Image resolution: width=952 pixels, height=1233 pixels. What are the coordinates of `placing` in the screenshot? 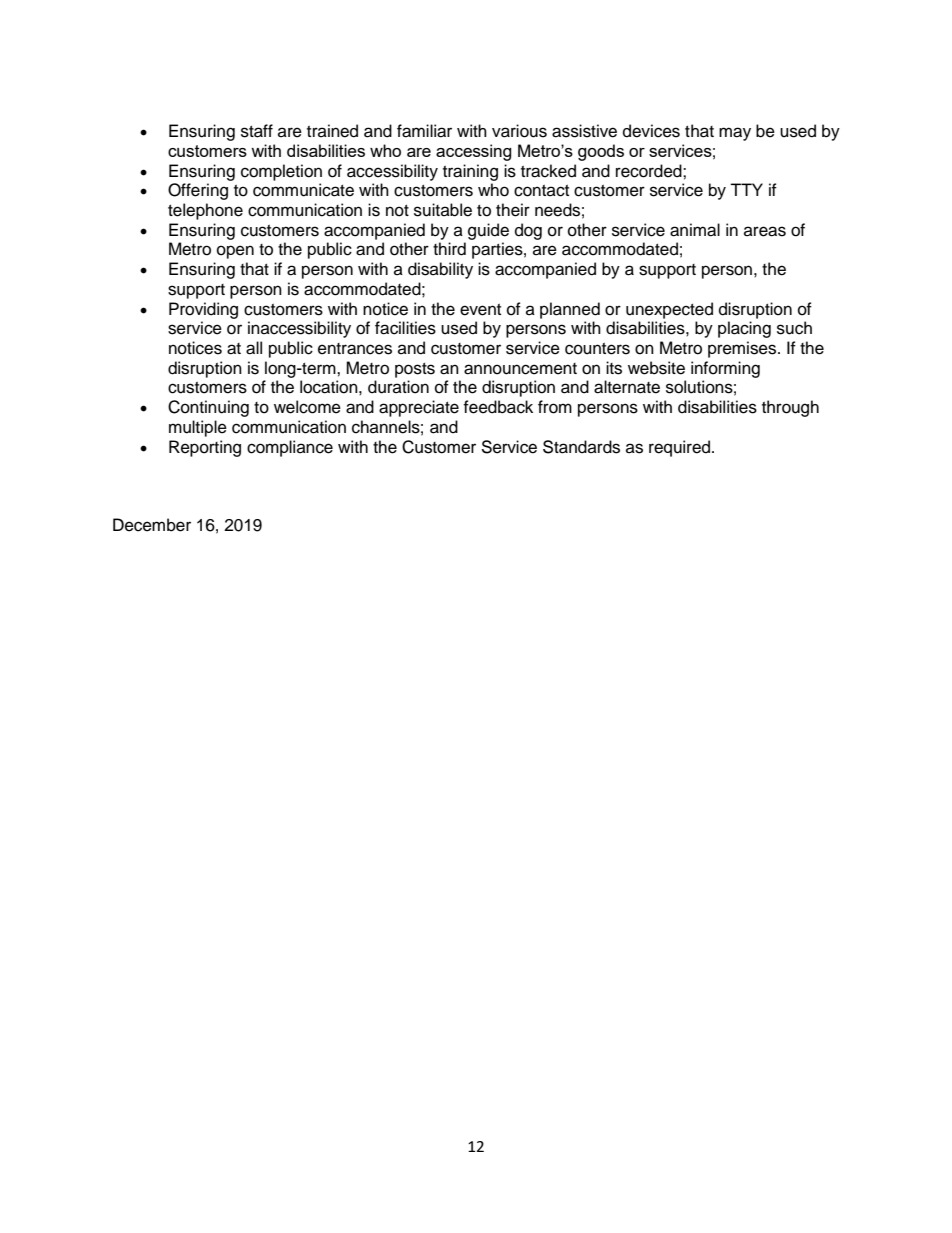 It's located at (744, 329).
